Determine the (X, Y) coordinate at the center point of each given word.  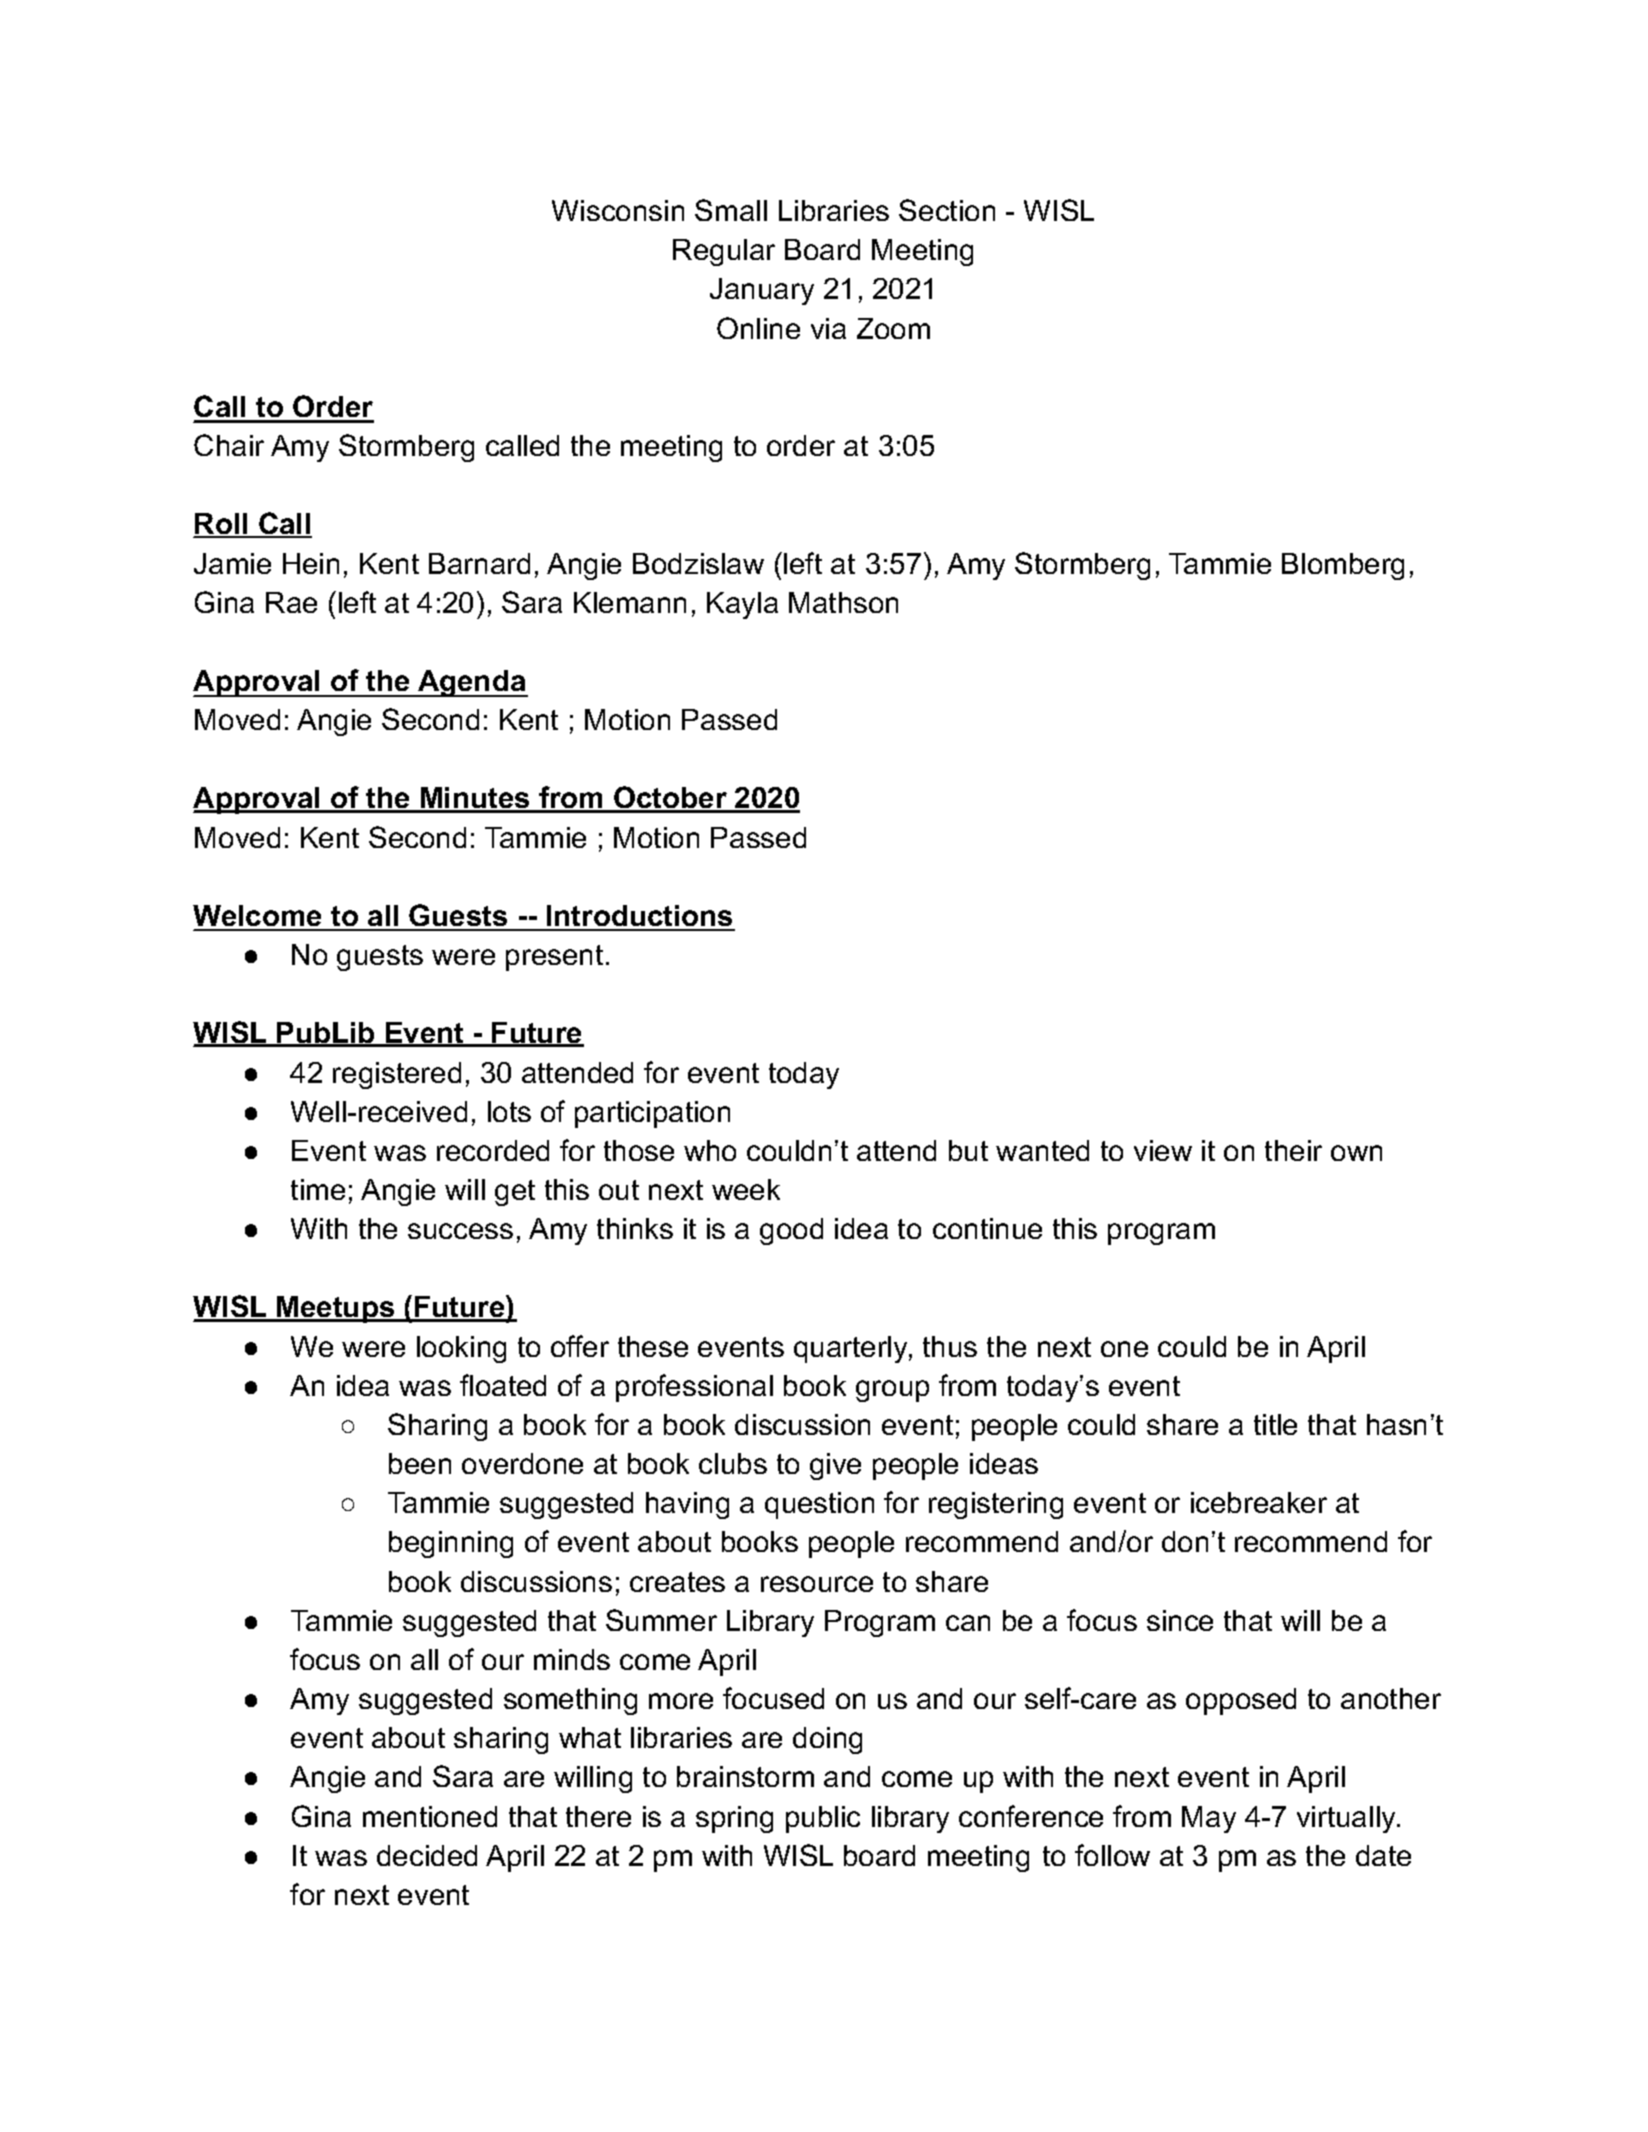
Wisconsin (618, 210)
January (762, 291)
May (1209, 1819)
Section (947, 210)
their (1293, 1150)
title (1275, 1424)
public (823, 1819)
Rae (291, 602)
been (420, 1463)
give (835, 1466)
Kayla (742, 605)
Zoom (893, 328)
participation (652, 1114)
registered (397, 1075)
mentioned (430, 1816)
